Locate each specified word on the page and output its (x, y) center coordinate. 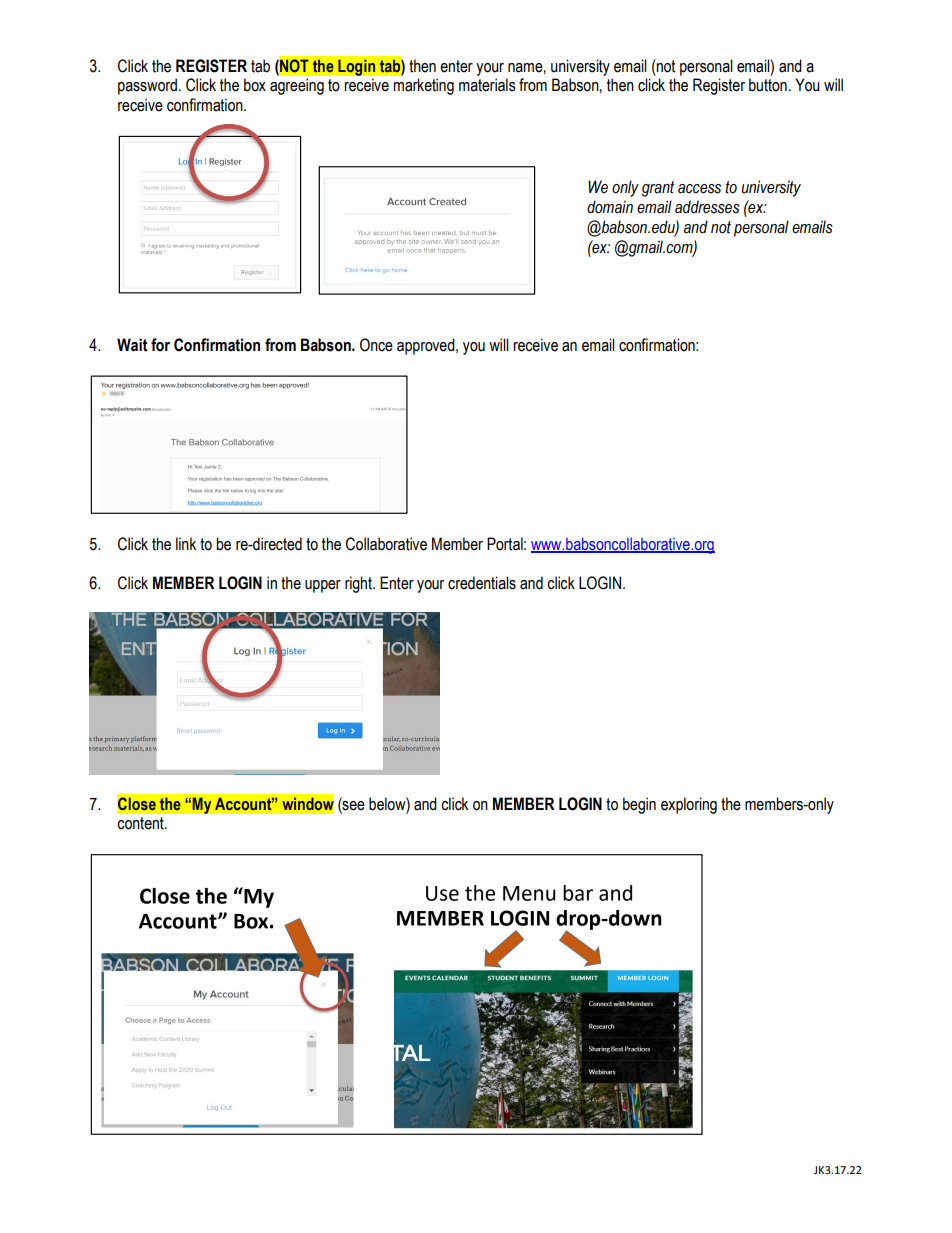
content (141, 823)
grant (658, 189)
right (359, 584)
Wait (132, 345)
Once (376, 345)
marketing (423, 86)
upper (323, 586)
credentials (482, 583)
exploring (689, 805)
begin (639, 805)
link (186, 543)
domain (610, 207)
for (160, 345)
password (147, 86)
